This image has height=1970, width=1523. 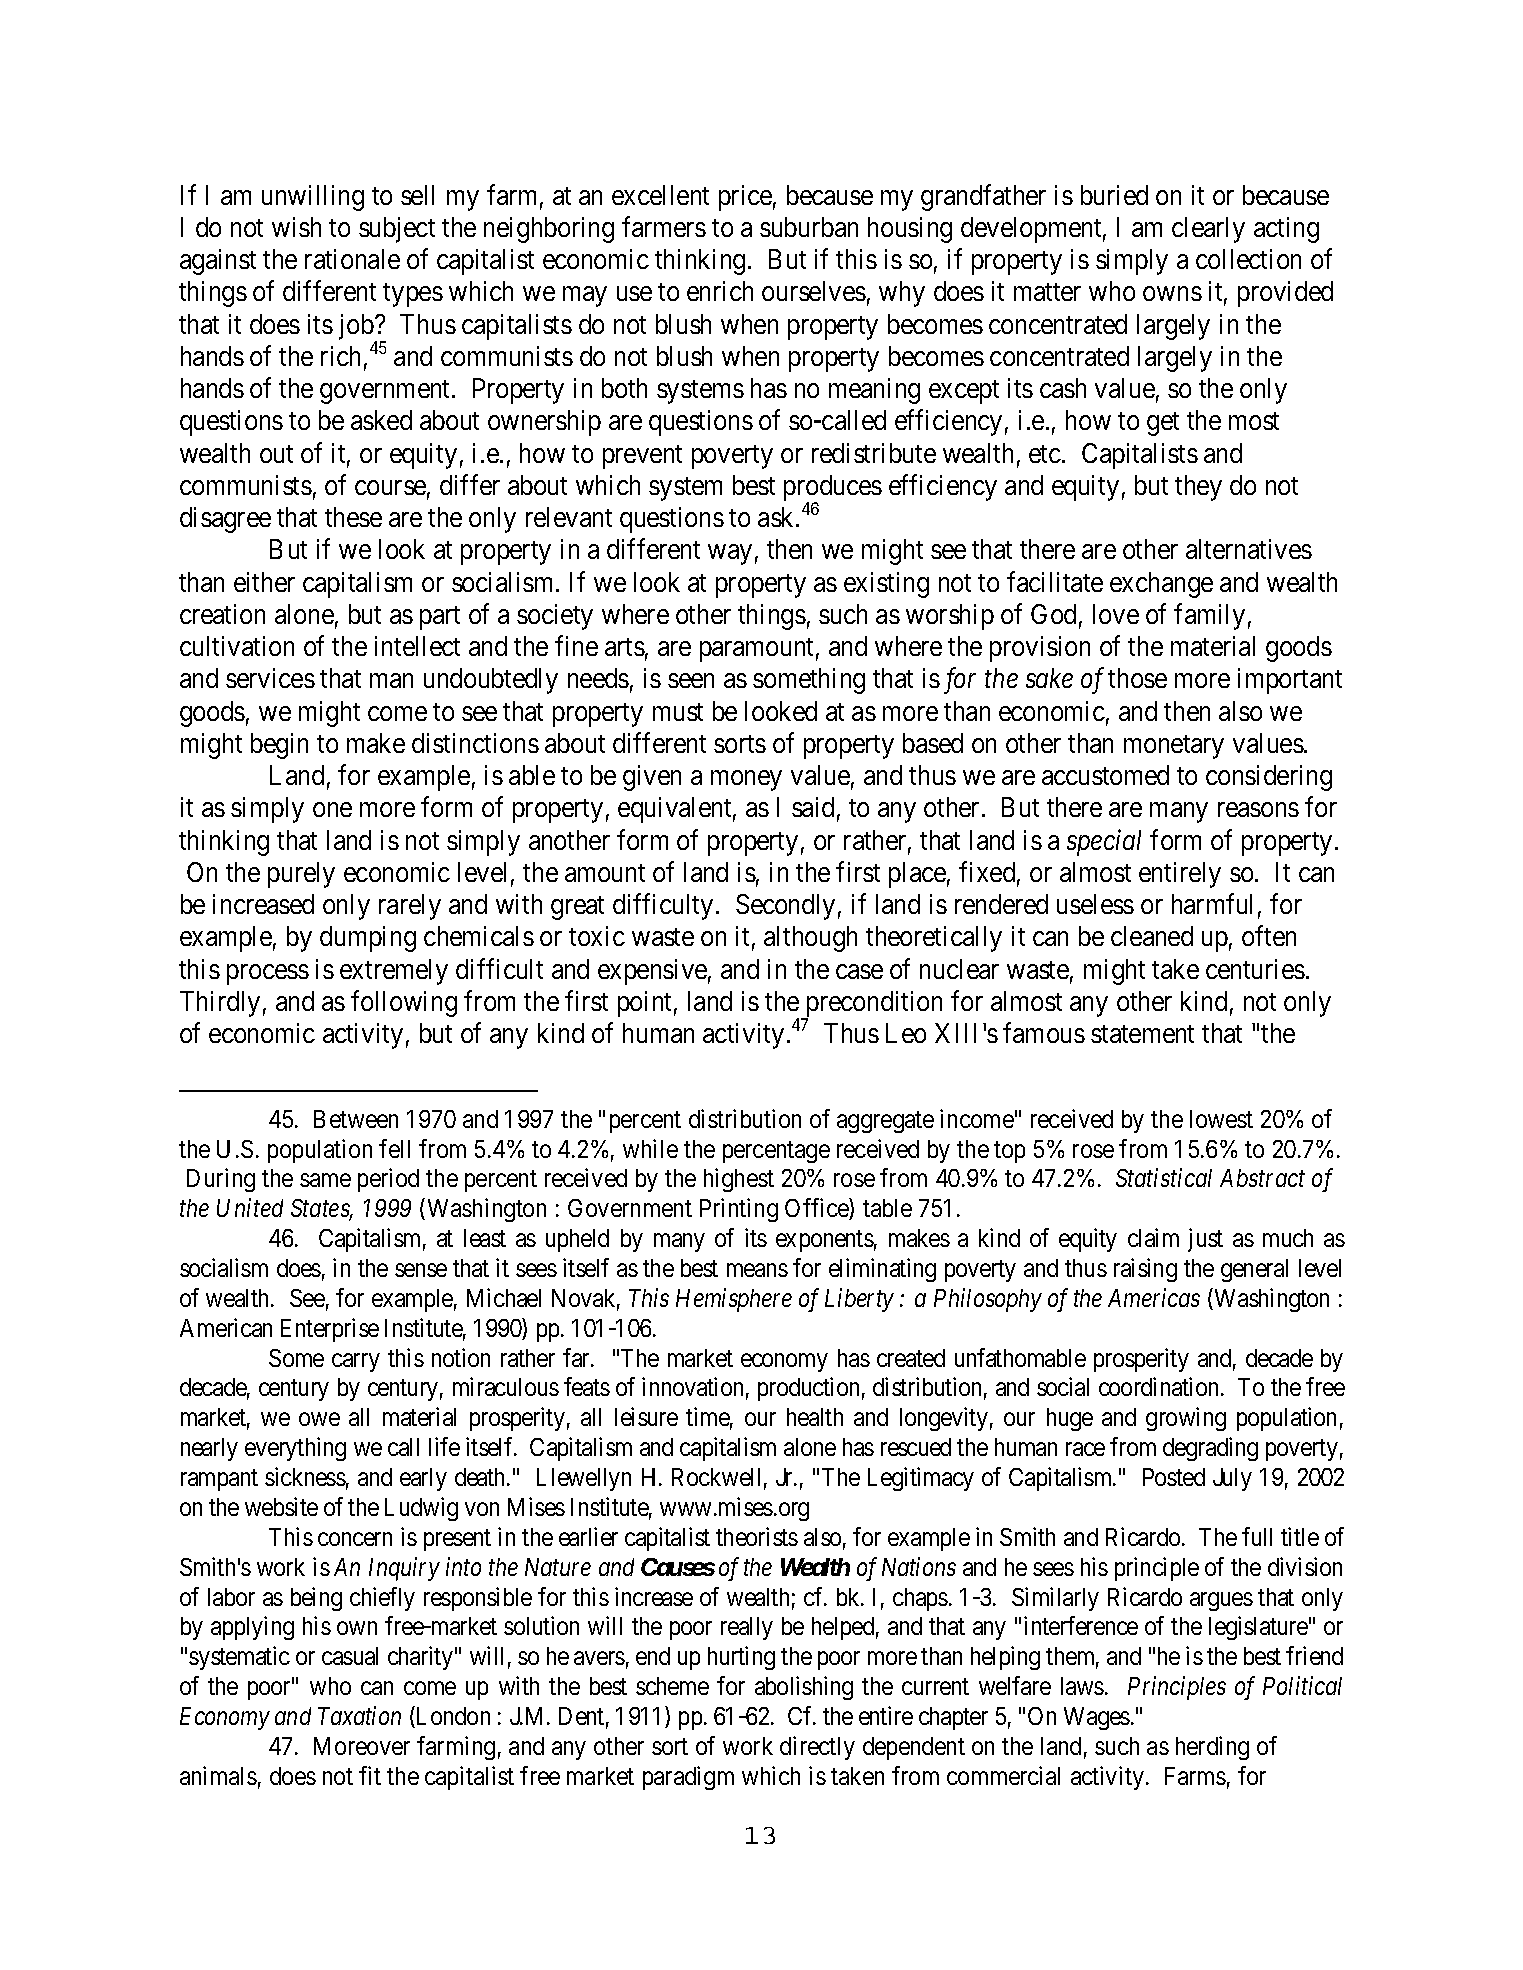 What do you see at coordinates (730, 555) in the image?
I see `way` at bounding box center [730, 555].
